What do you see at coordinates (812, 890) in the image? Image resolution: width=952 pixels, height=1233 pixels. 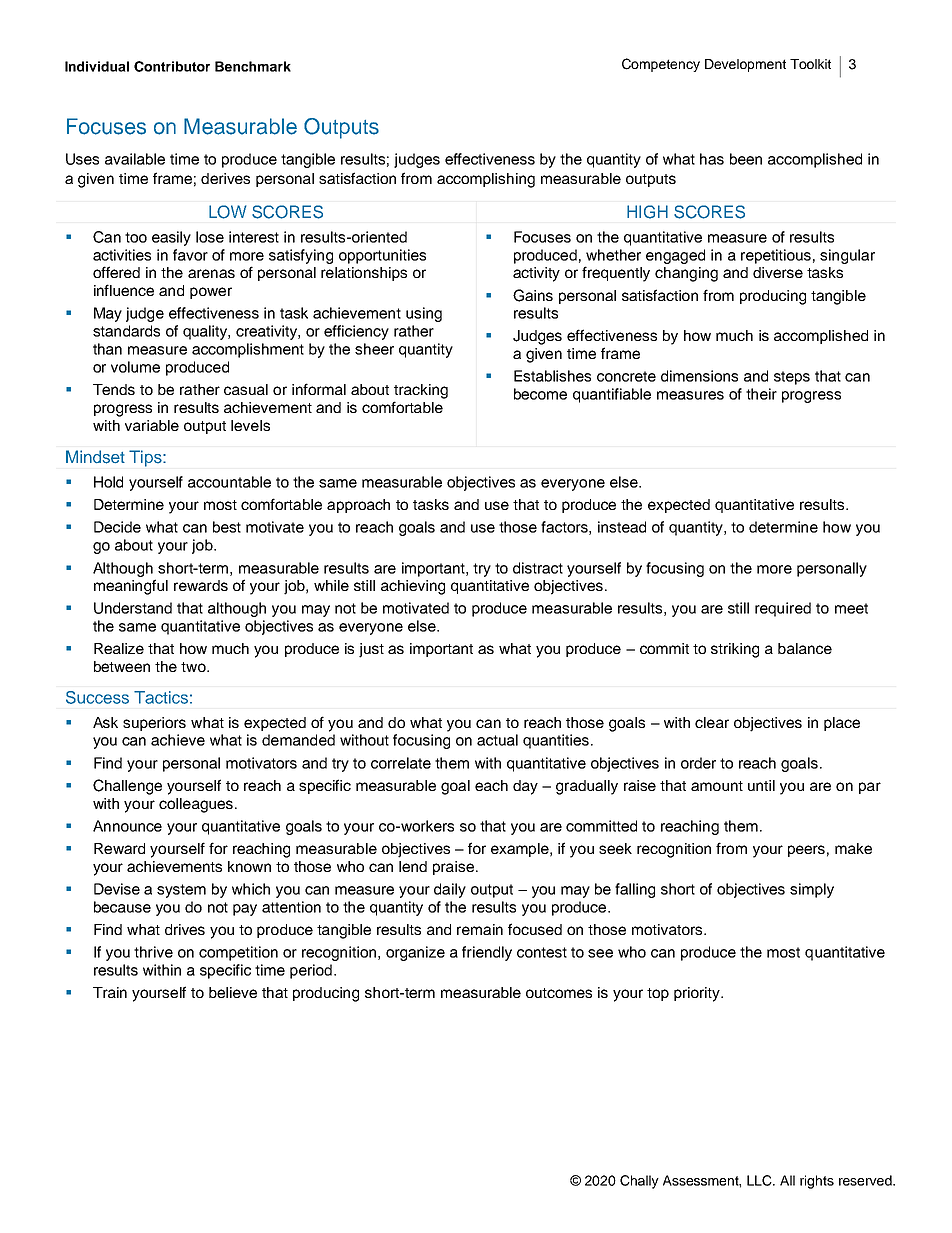 I see `simply` at bounding box center [812, 890].
